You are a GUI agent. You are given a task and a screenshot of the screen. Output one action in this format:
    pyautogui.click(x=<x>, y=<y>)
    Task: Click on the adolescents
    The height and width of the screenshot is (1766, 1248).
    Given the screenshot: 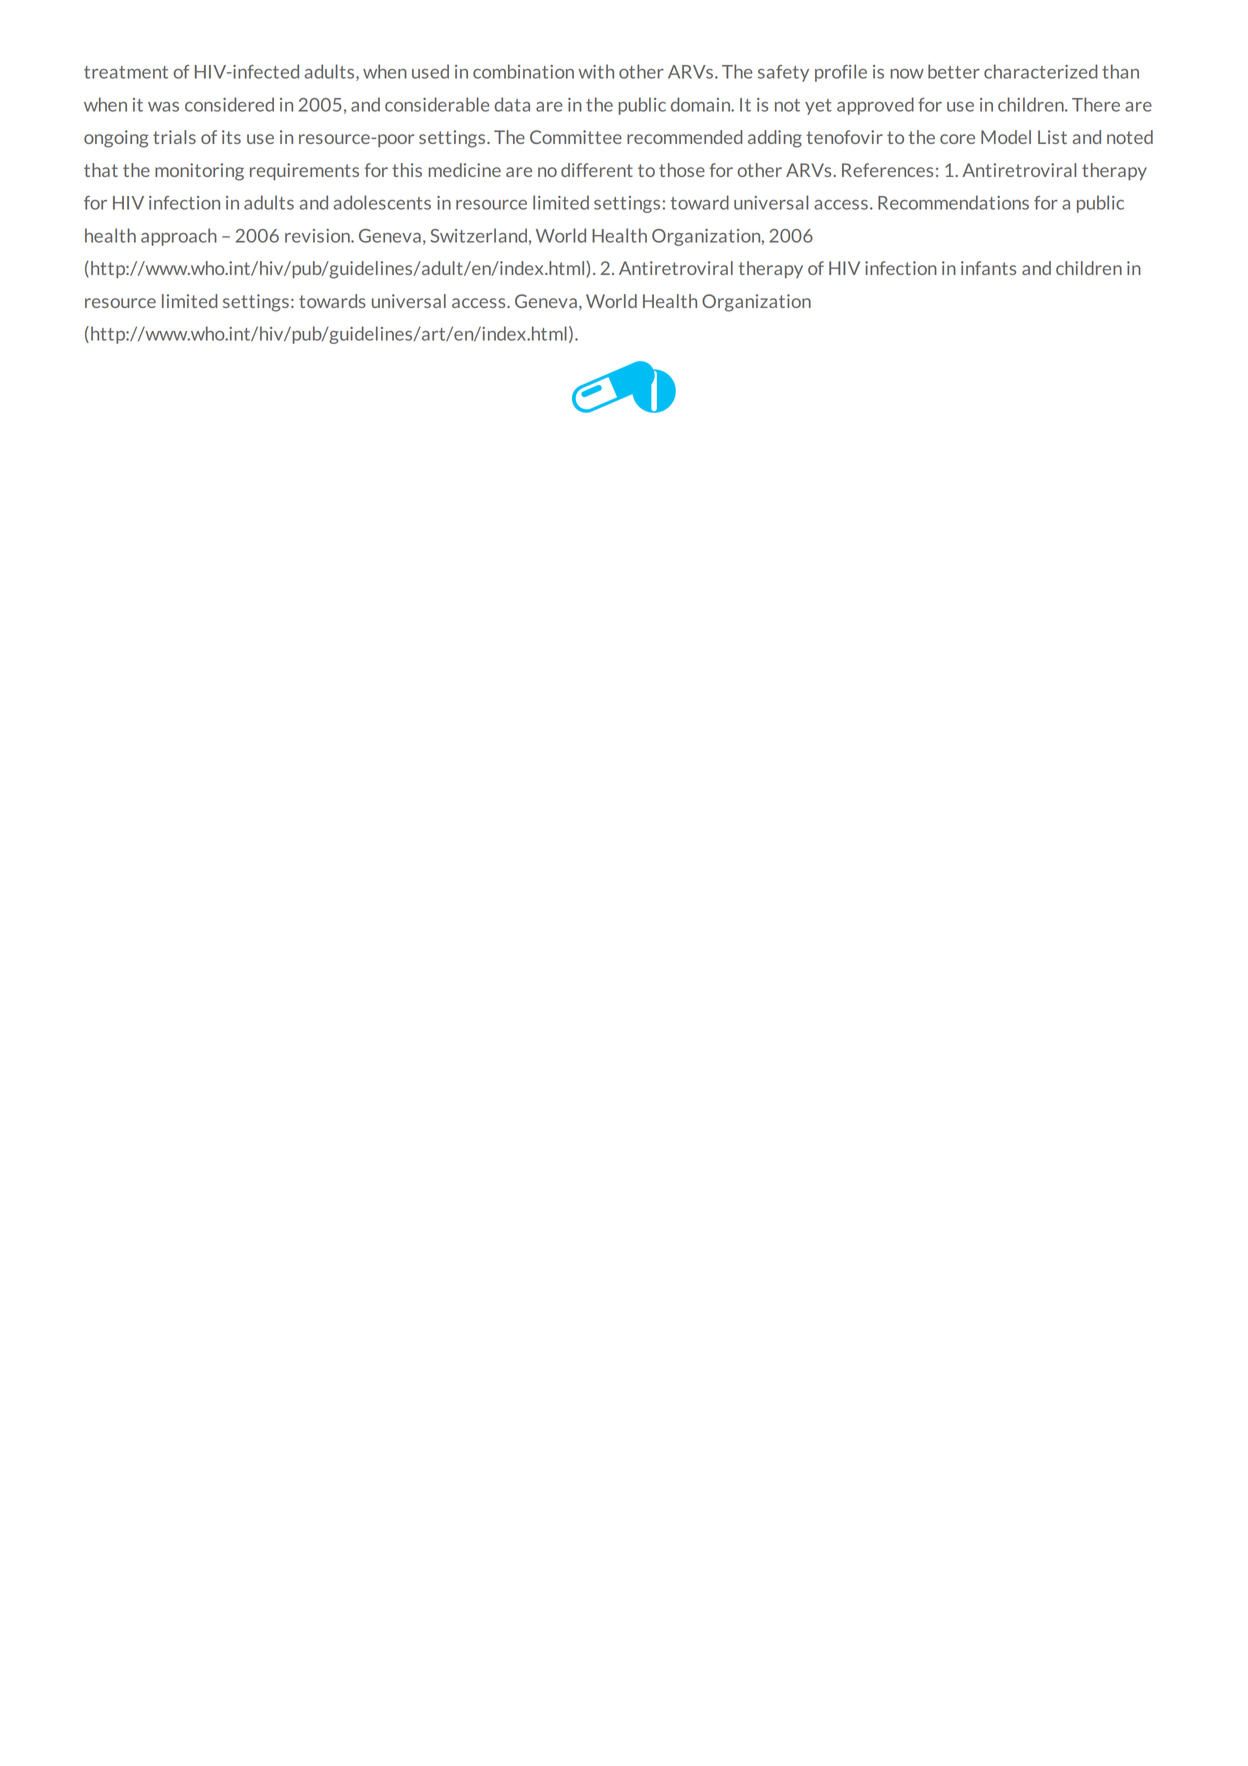 What is the action you would take?
    pyautogui.click(x=382, y=202)
